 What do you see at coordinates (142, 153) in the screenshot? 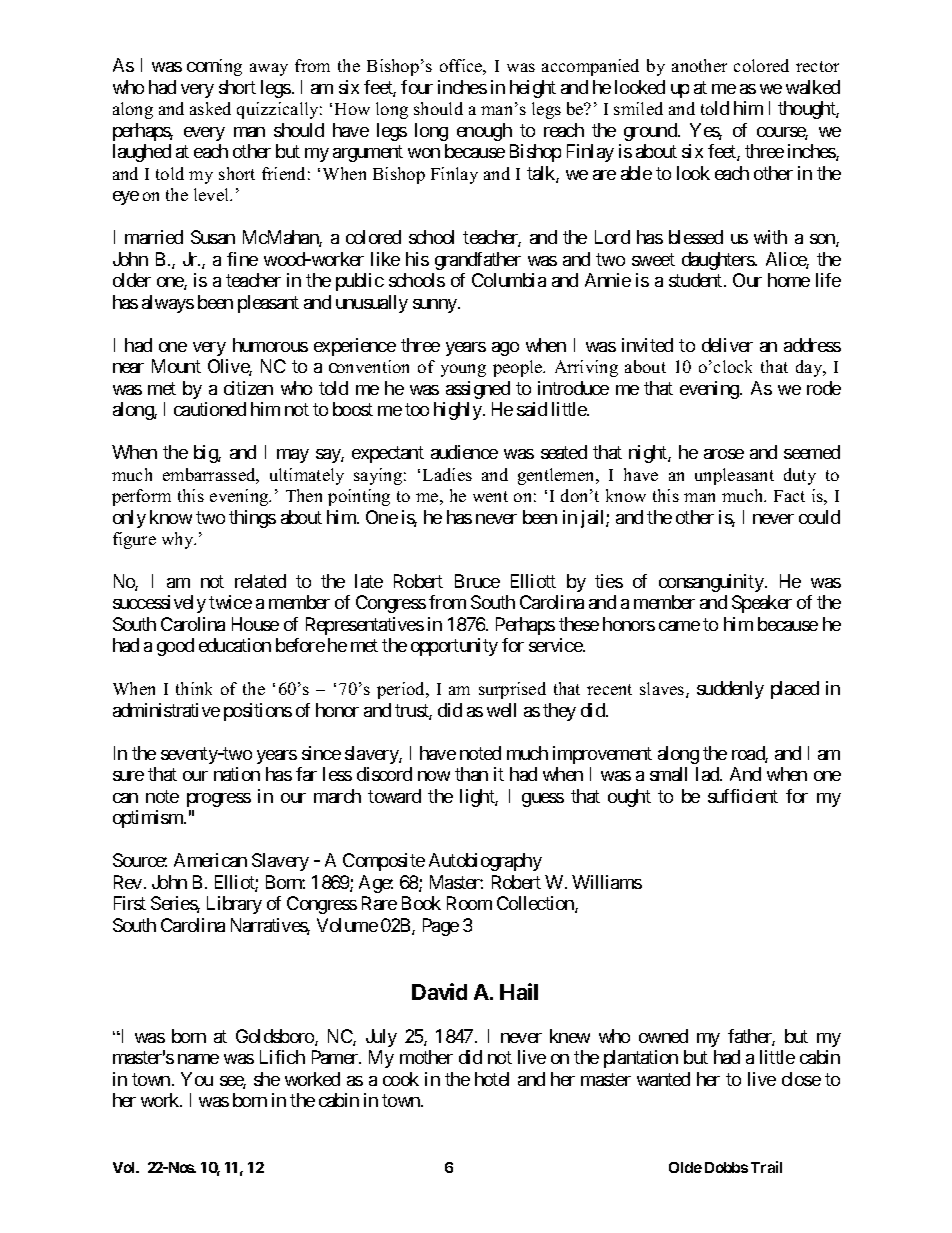
I see `laughed` at bounding box center [142, 153].
